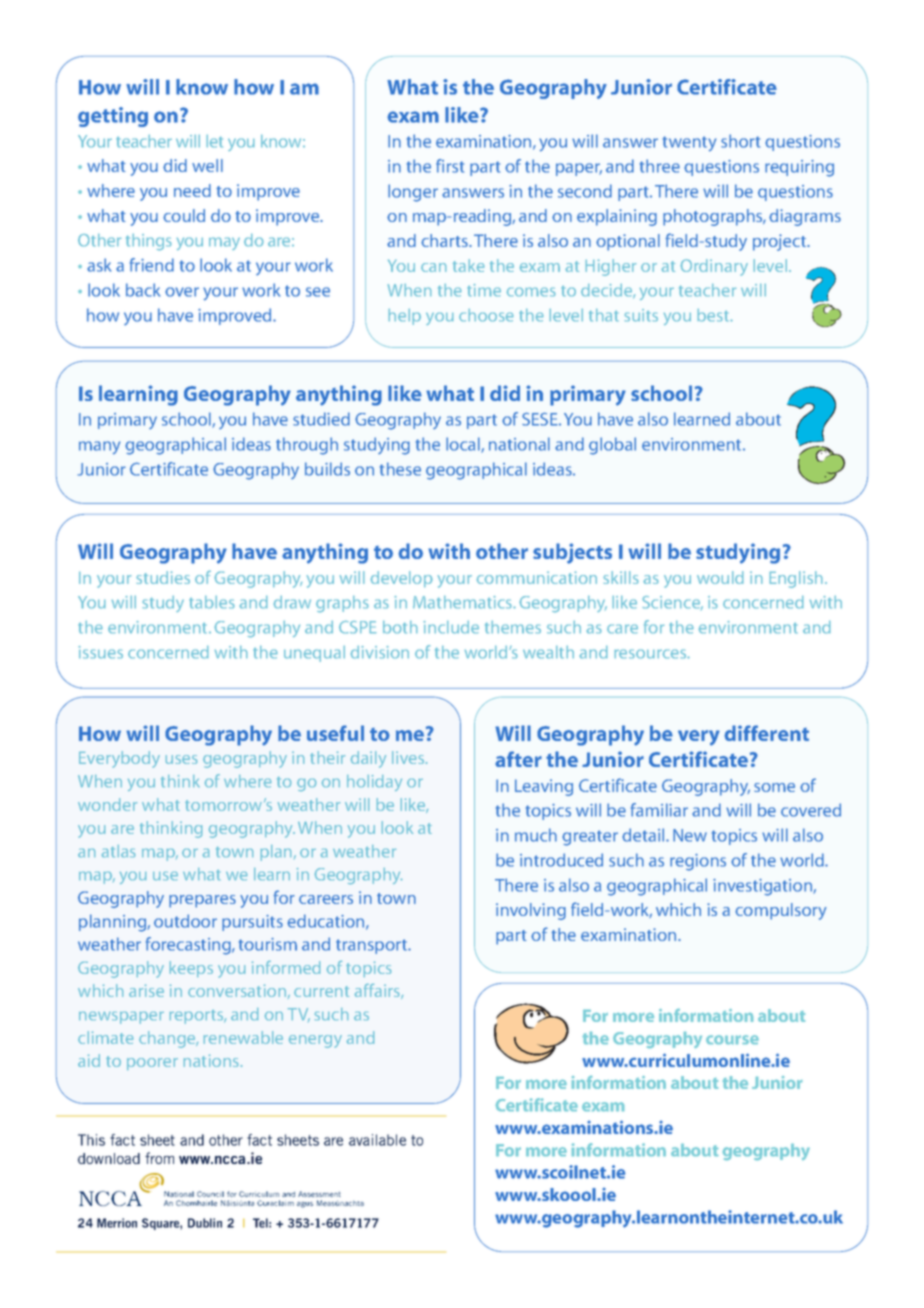 This screenshot has height=1308, width=924. I want to click on well, so click(207, 165).
